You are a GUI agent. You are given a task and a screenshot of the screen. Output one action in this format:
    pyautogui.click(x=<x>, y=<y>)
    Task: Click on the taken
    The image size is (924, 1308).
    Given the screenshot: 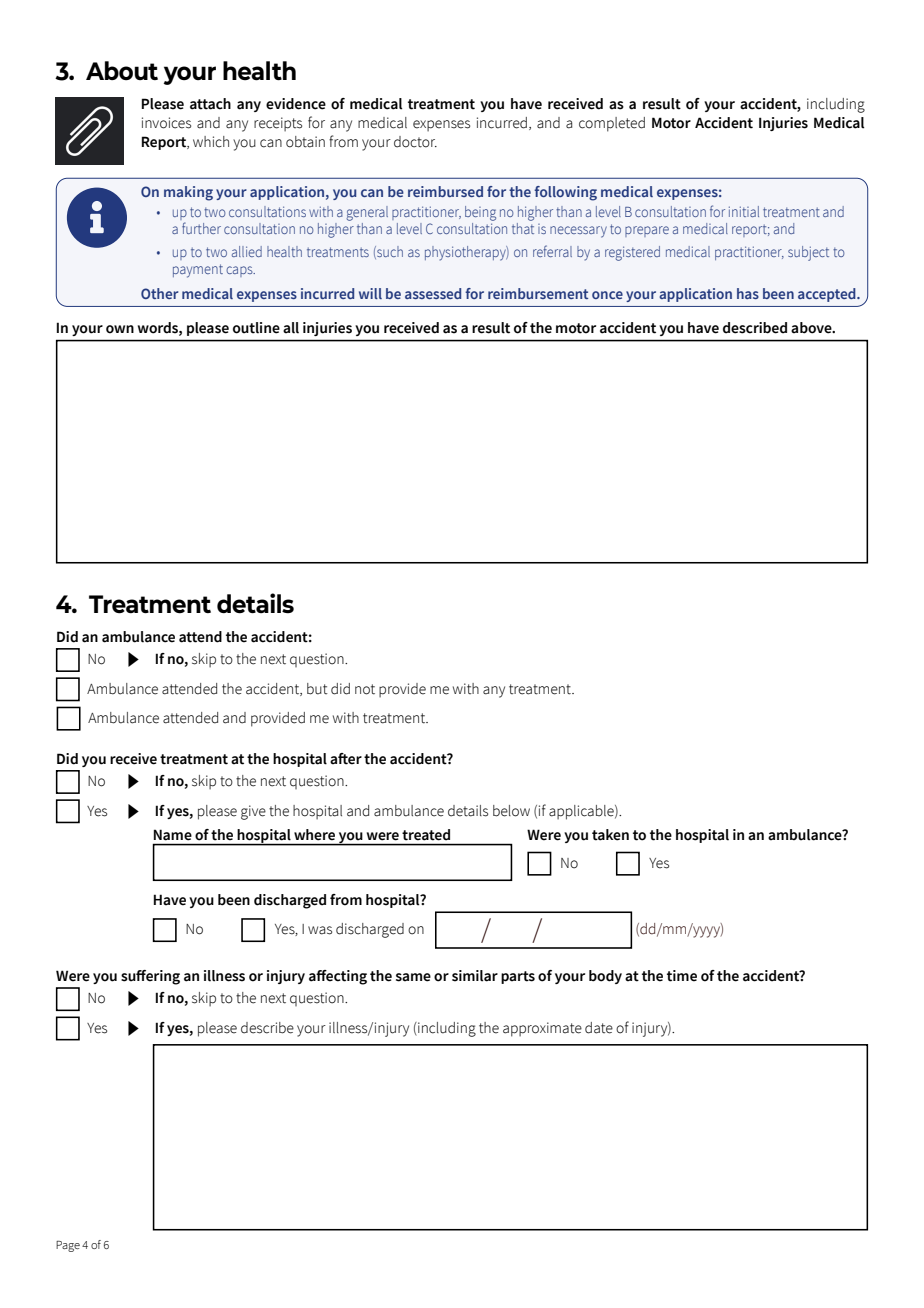 What is the action you would take?
    pyautogui.click(x=610, y=835)
